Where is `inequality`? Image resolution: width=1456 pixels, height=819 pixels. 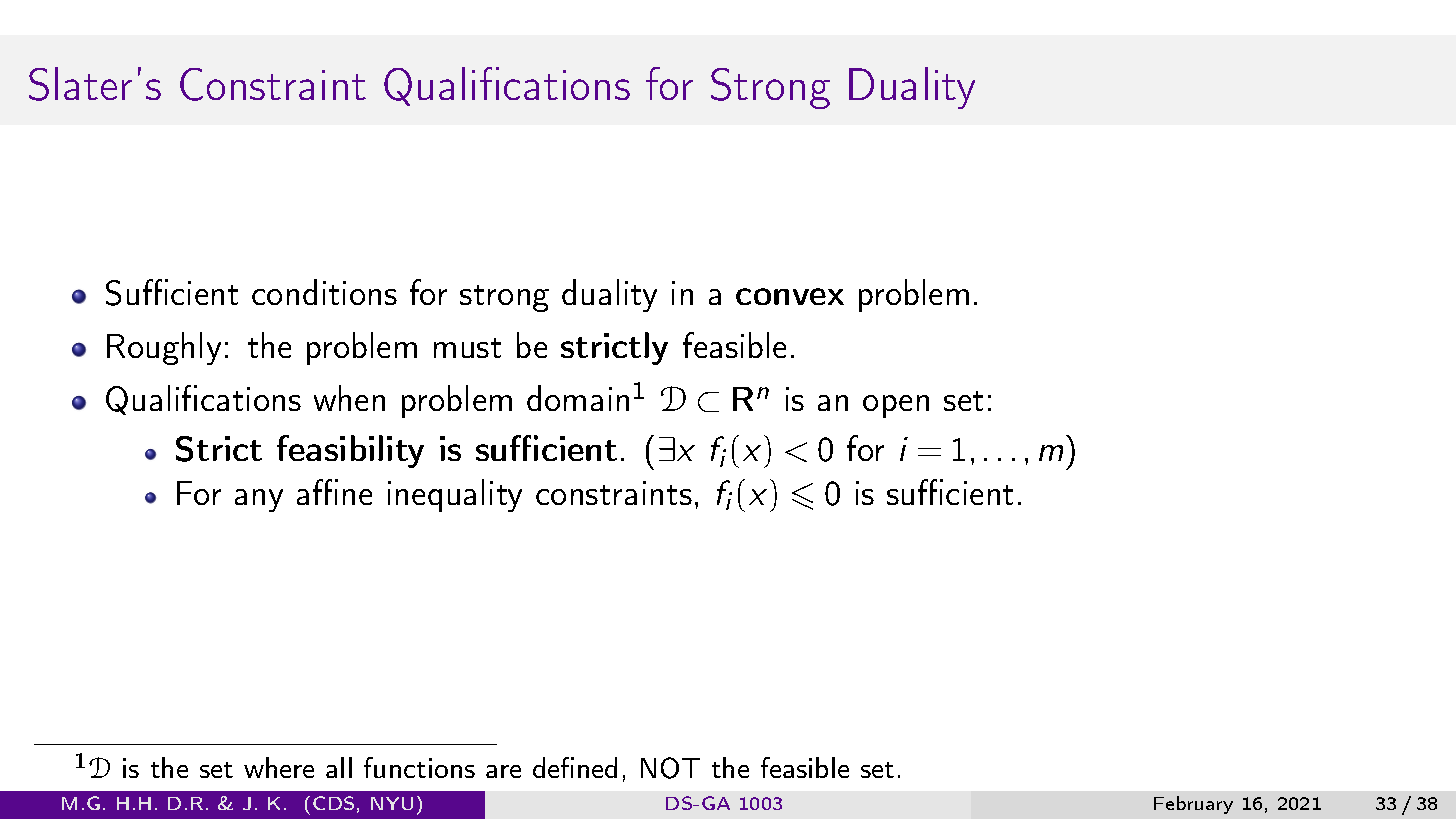
inequality is located at coordinates (455, 495).
